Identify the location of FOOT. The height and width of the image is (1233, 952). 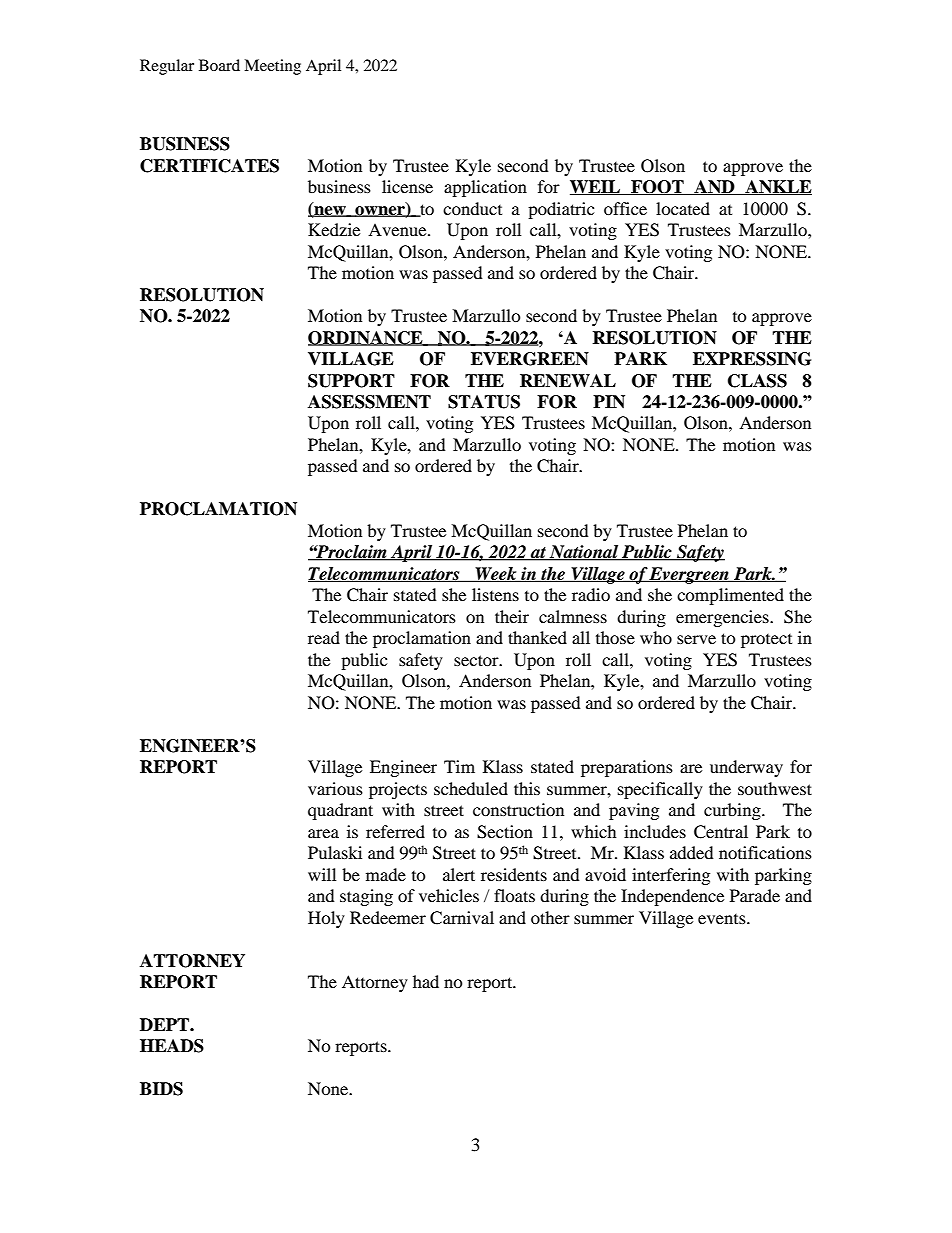
(657, 187).
